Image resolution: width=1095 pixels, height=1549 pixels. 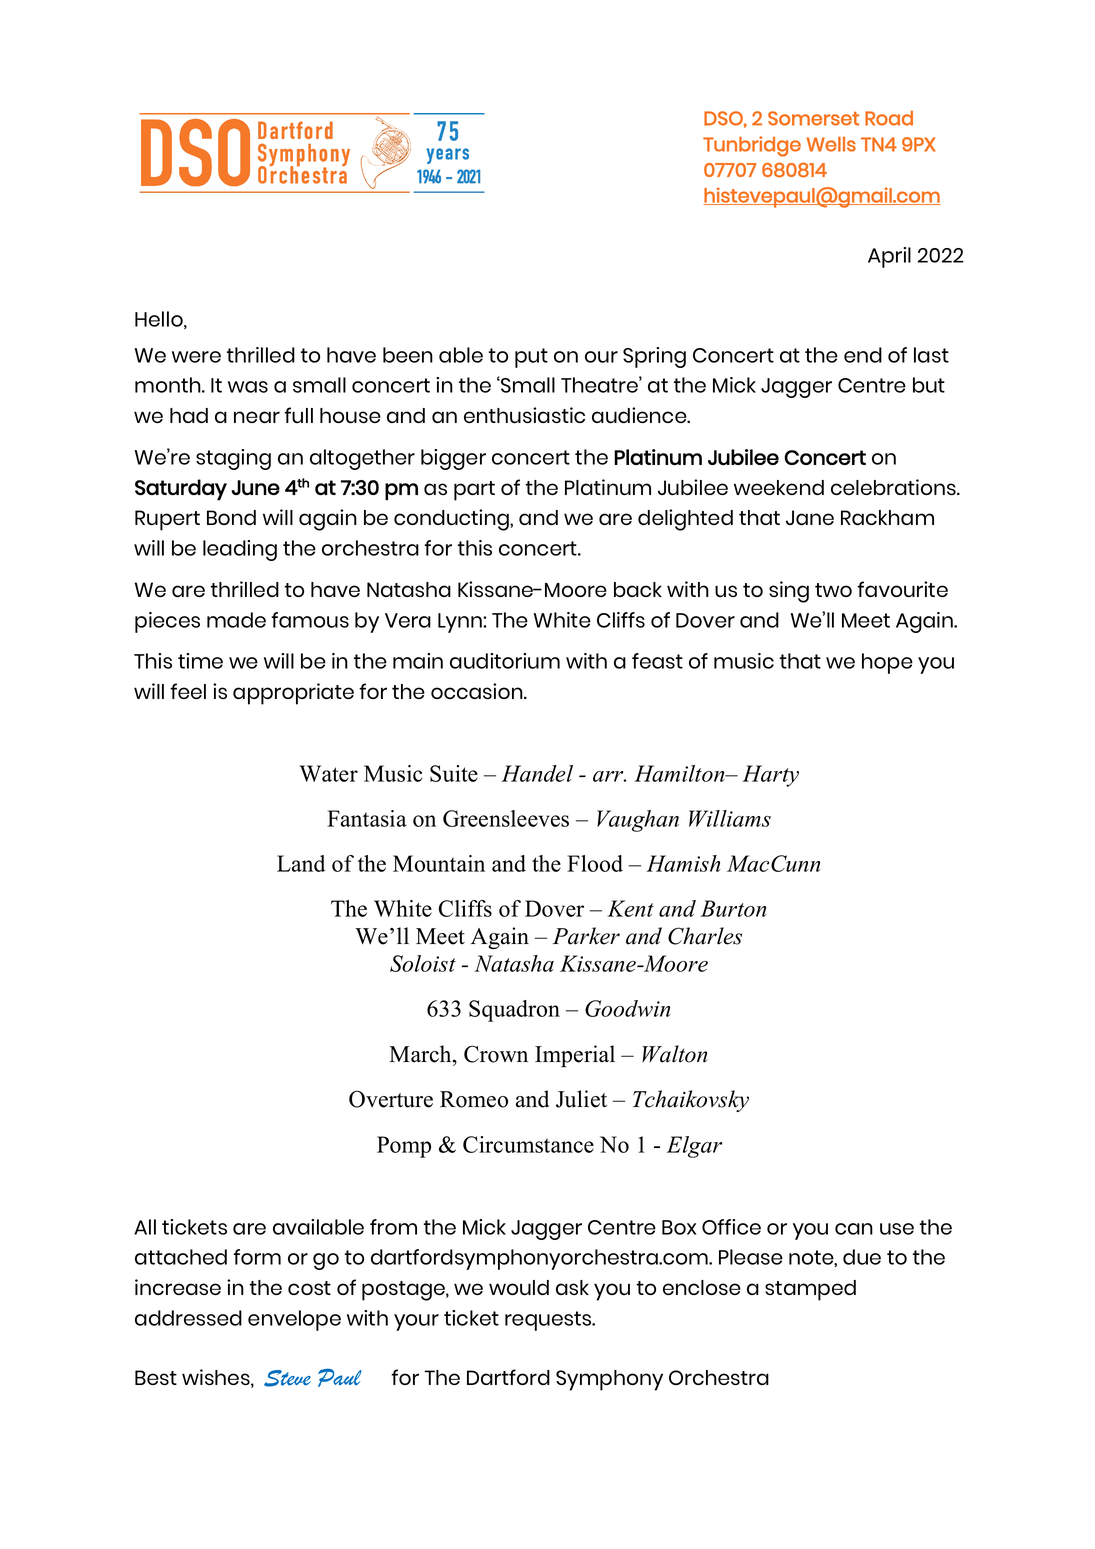 I want to click on Handel, so click(x=537, y=773).
